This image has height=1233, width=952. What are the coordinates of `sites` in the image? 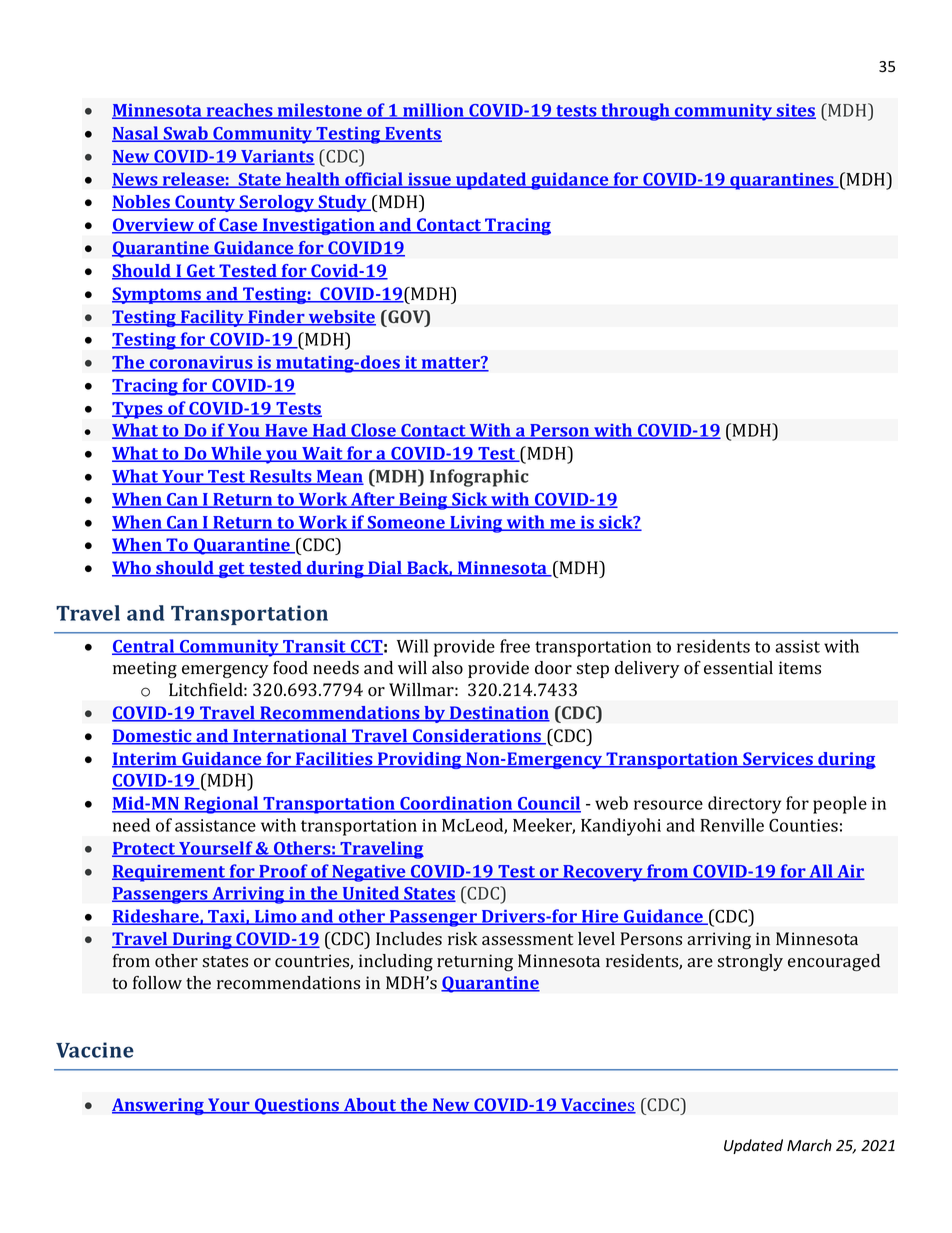 It's located at (795, 111).
